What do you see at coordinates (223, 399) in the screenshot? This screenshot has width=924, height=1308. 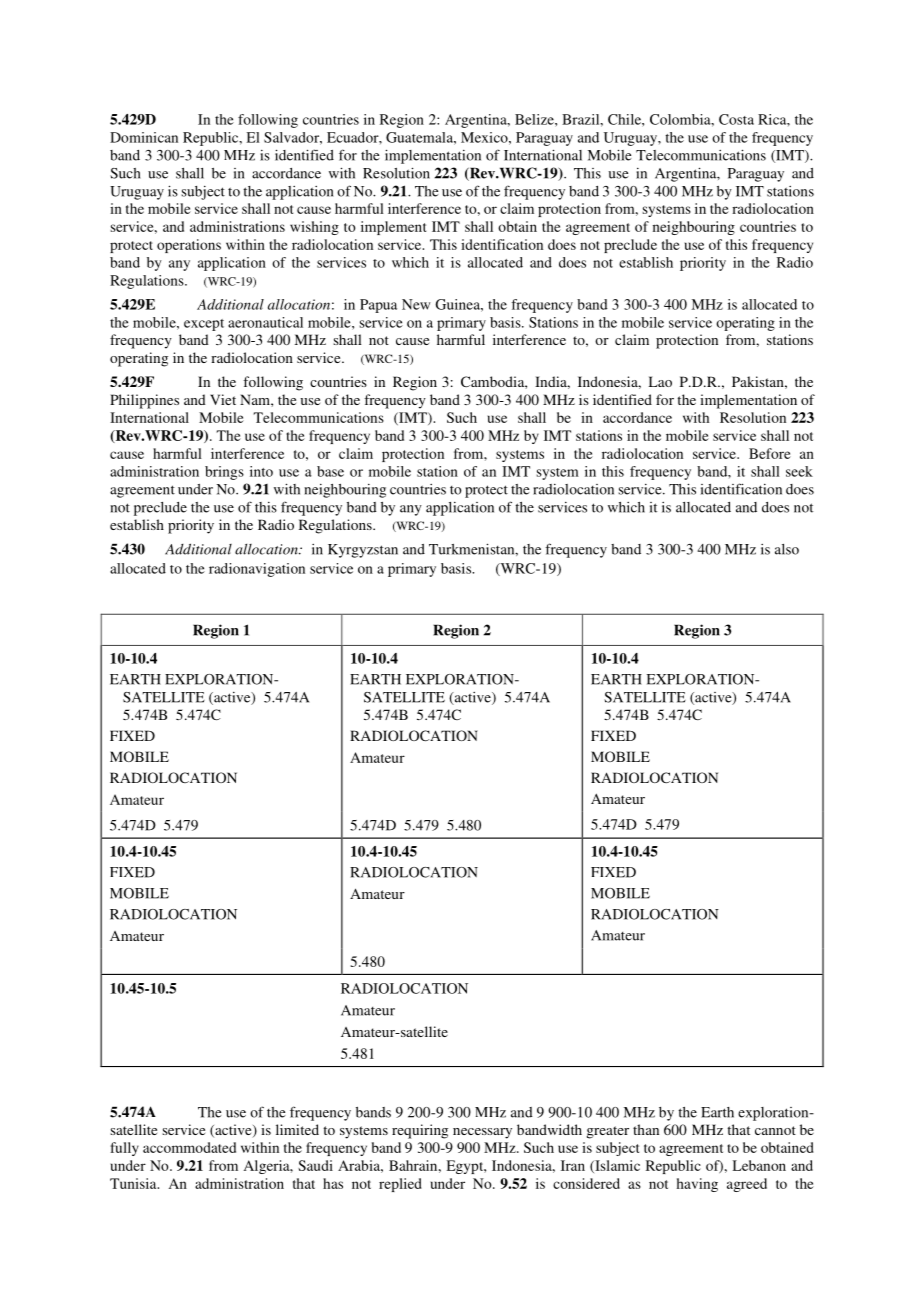 I see `Viet` at bounding box center [223, 399].
